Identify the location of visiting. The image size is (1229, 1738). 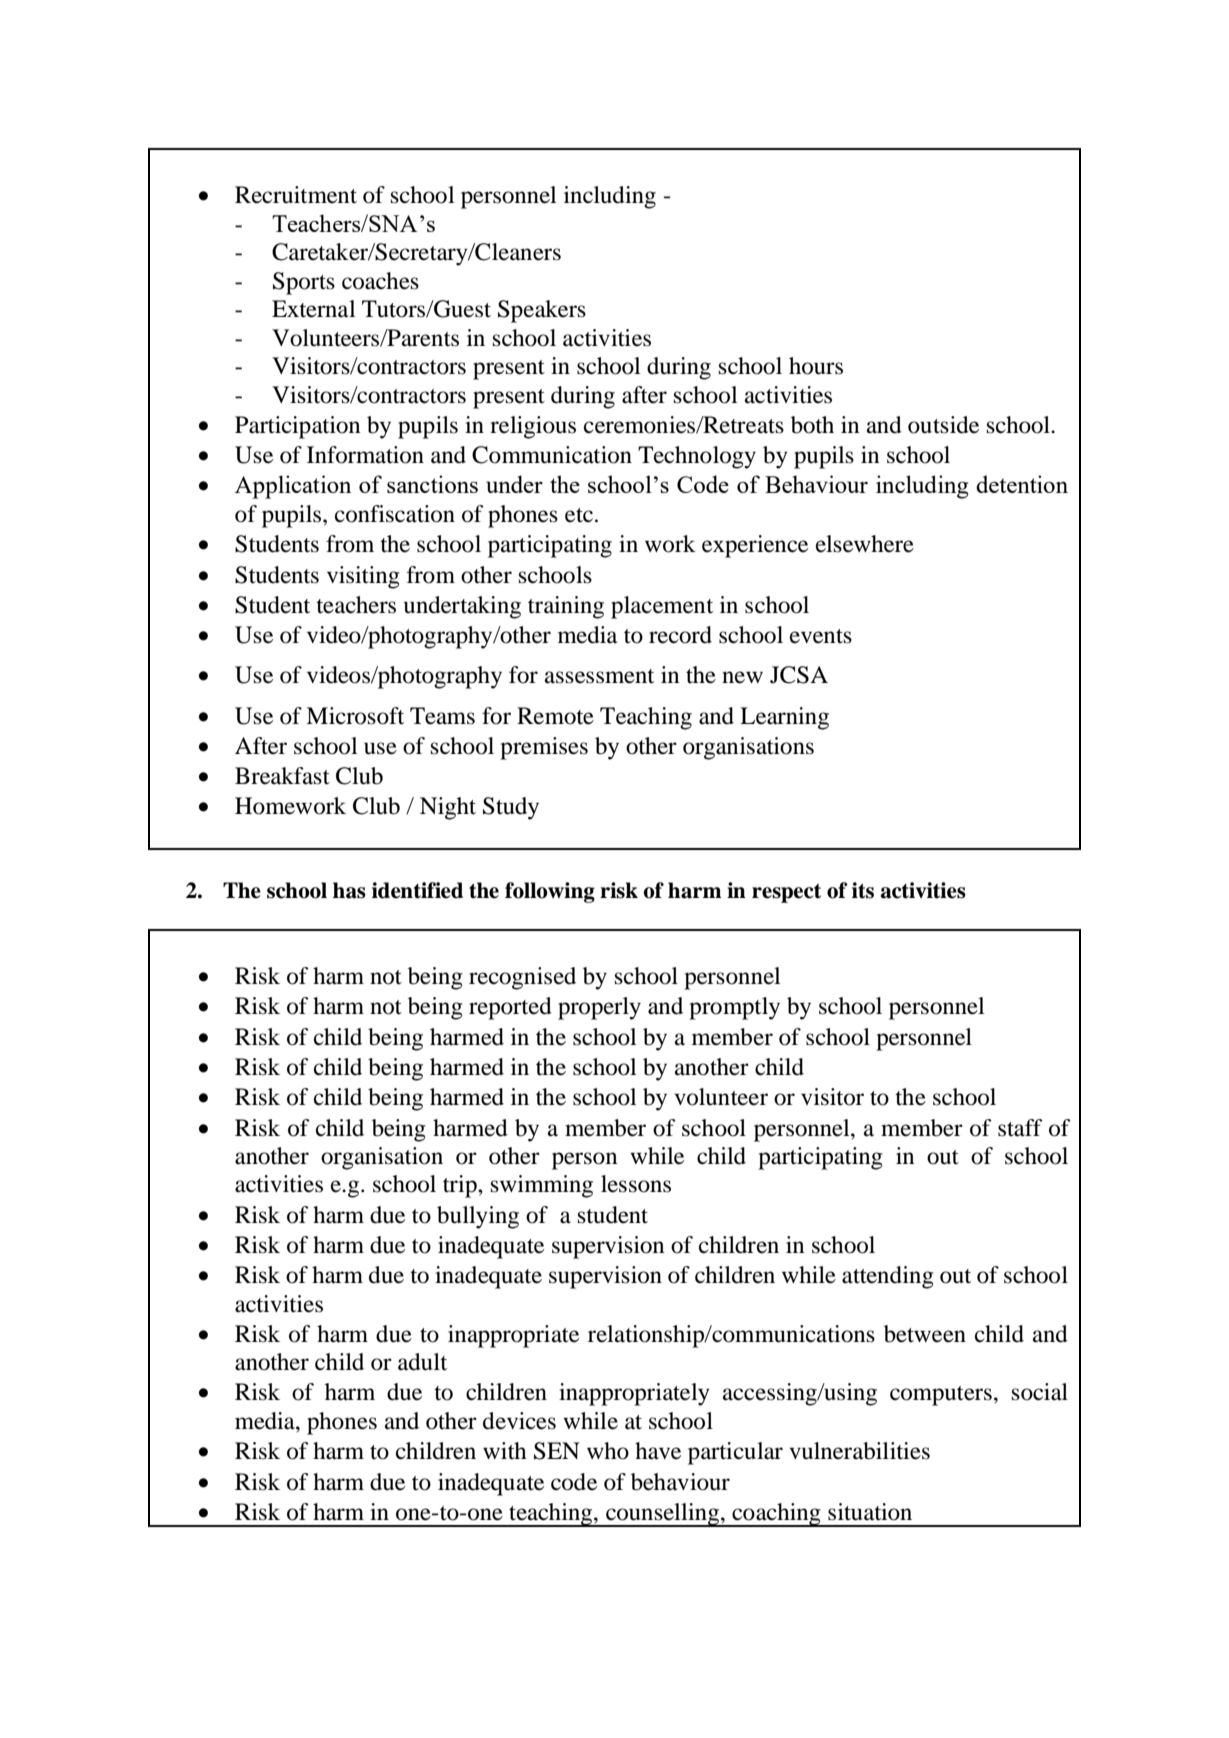
(363, 577).
